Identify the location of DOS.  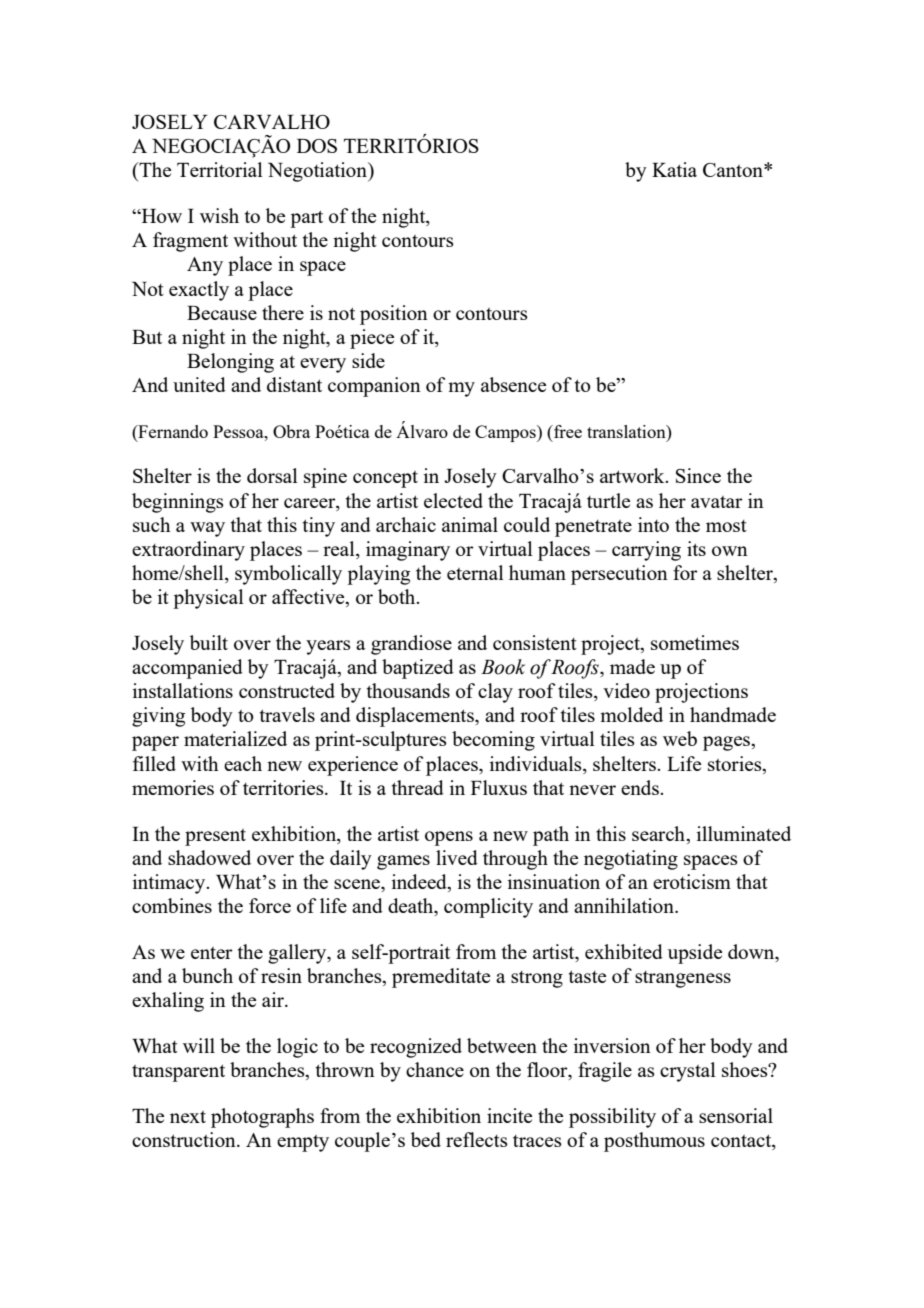
(317, 146).
